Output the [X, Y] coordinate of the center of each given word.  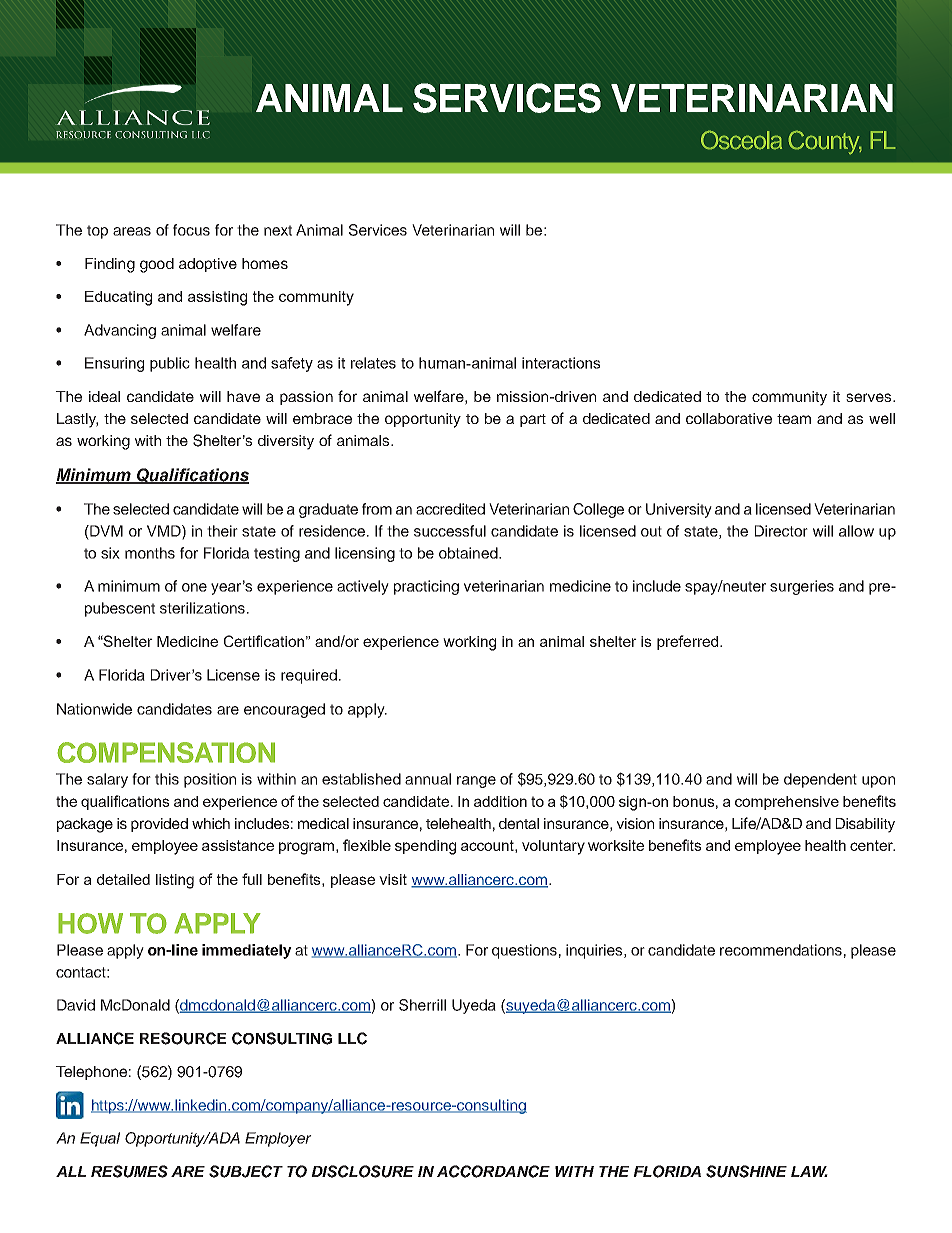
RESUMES [129, 1171]
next [278, 230]
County [825, 142]
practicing [426, 587]
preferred [689, 642]
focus [191, 230]
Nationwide [94, 709]
